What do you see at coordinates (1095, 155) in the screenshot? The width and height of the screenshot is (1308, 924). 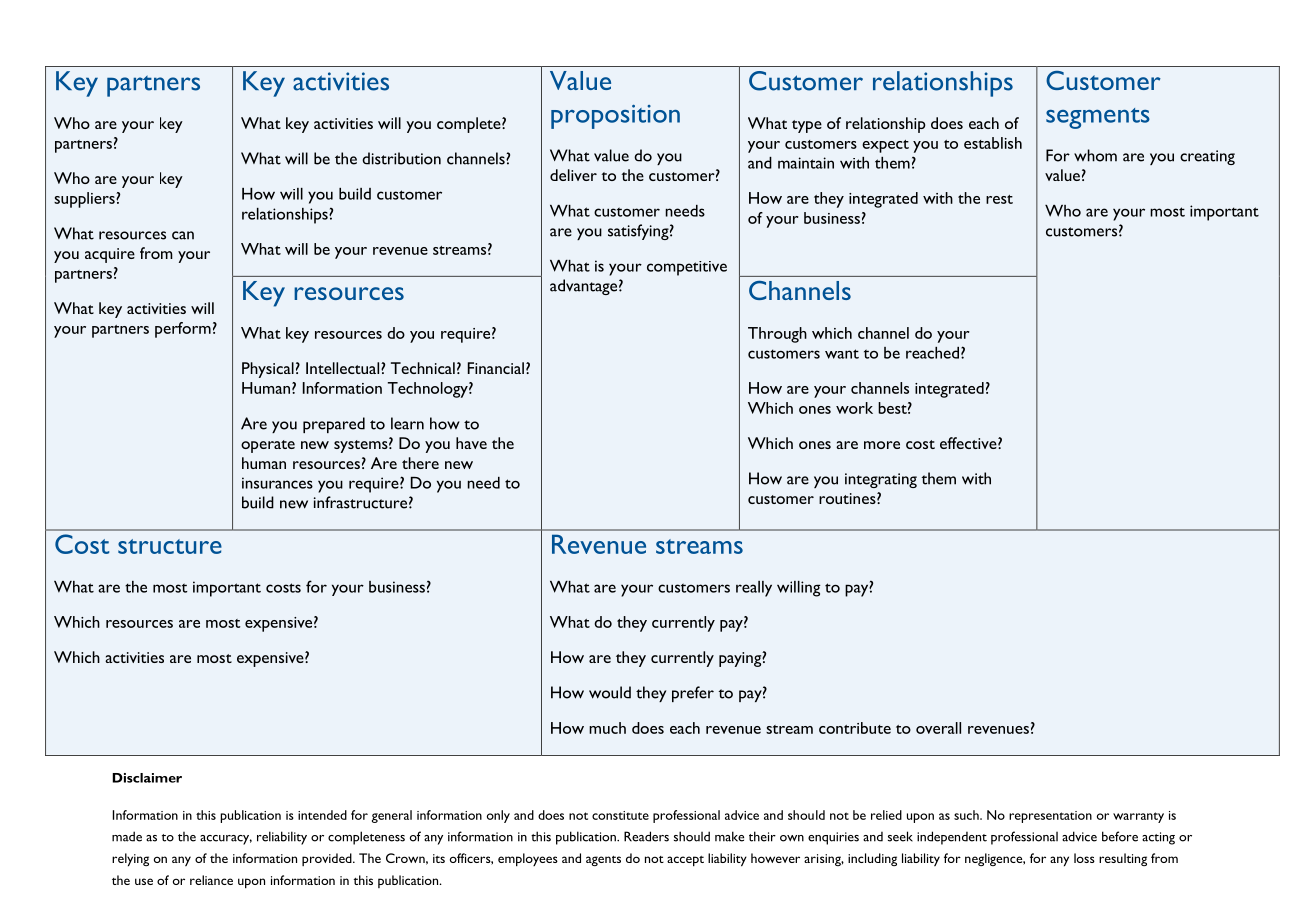 I see `whom` at bounding box center [1095, 155].
